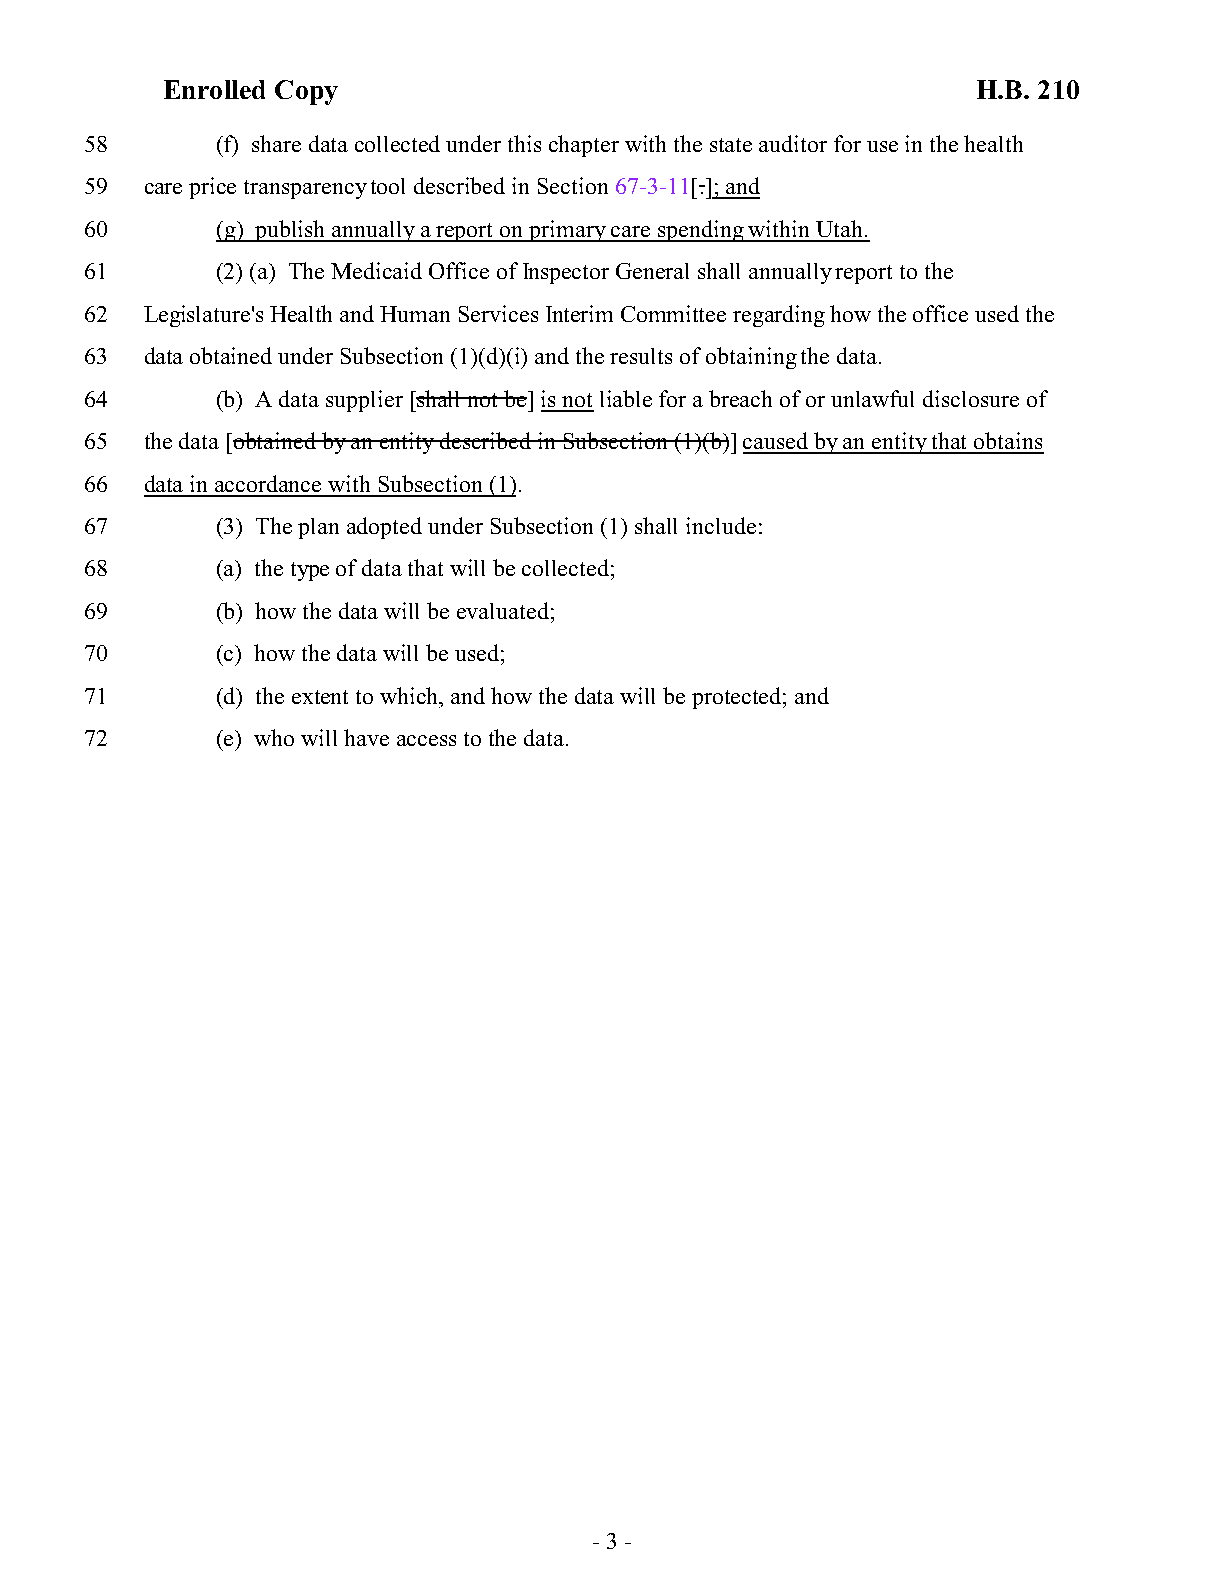  I want to click on disclosure, so click(971, 398).
